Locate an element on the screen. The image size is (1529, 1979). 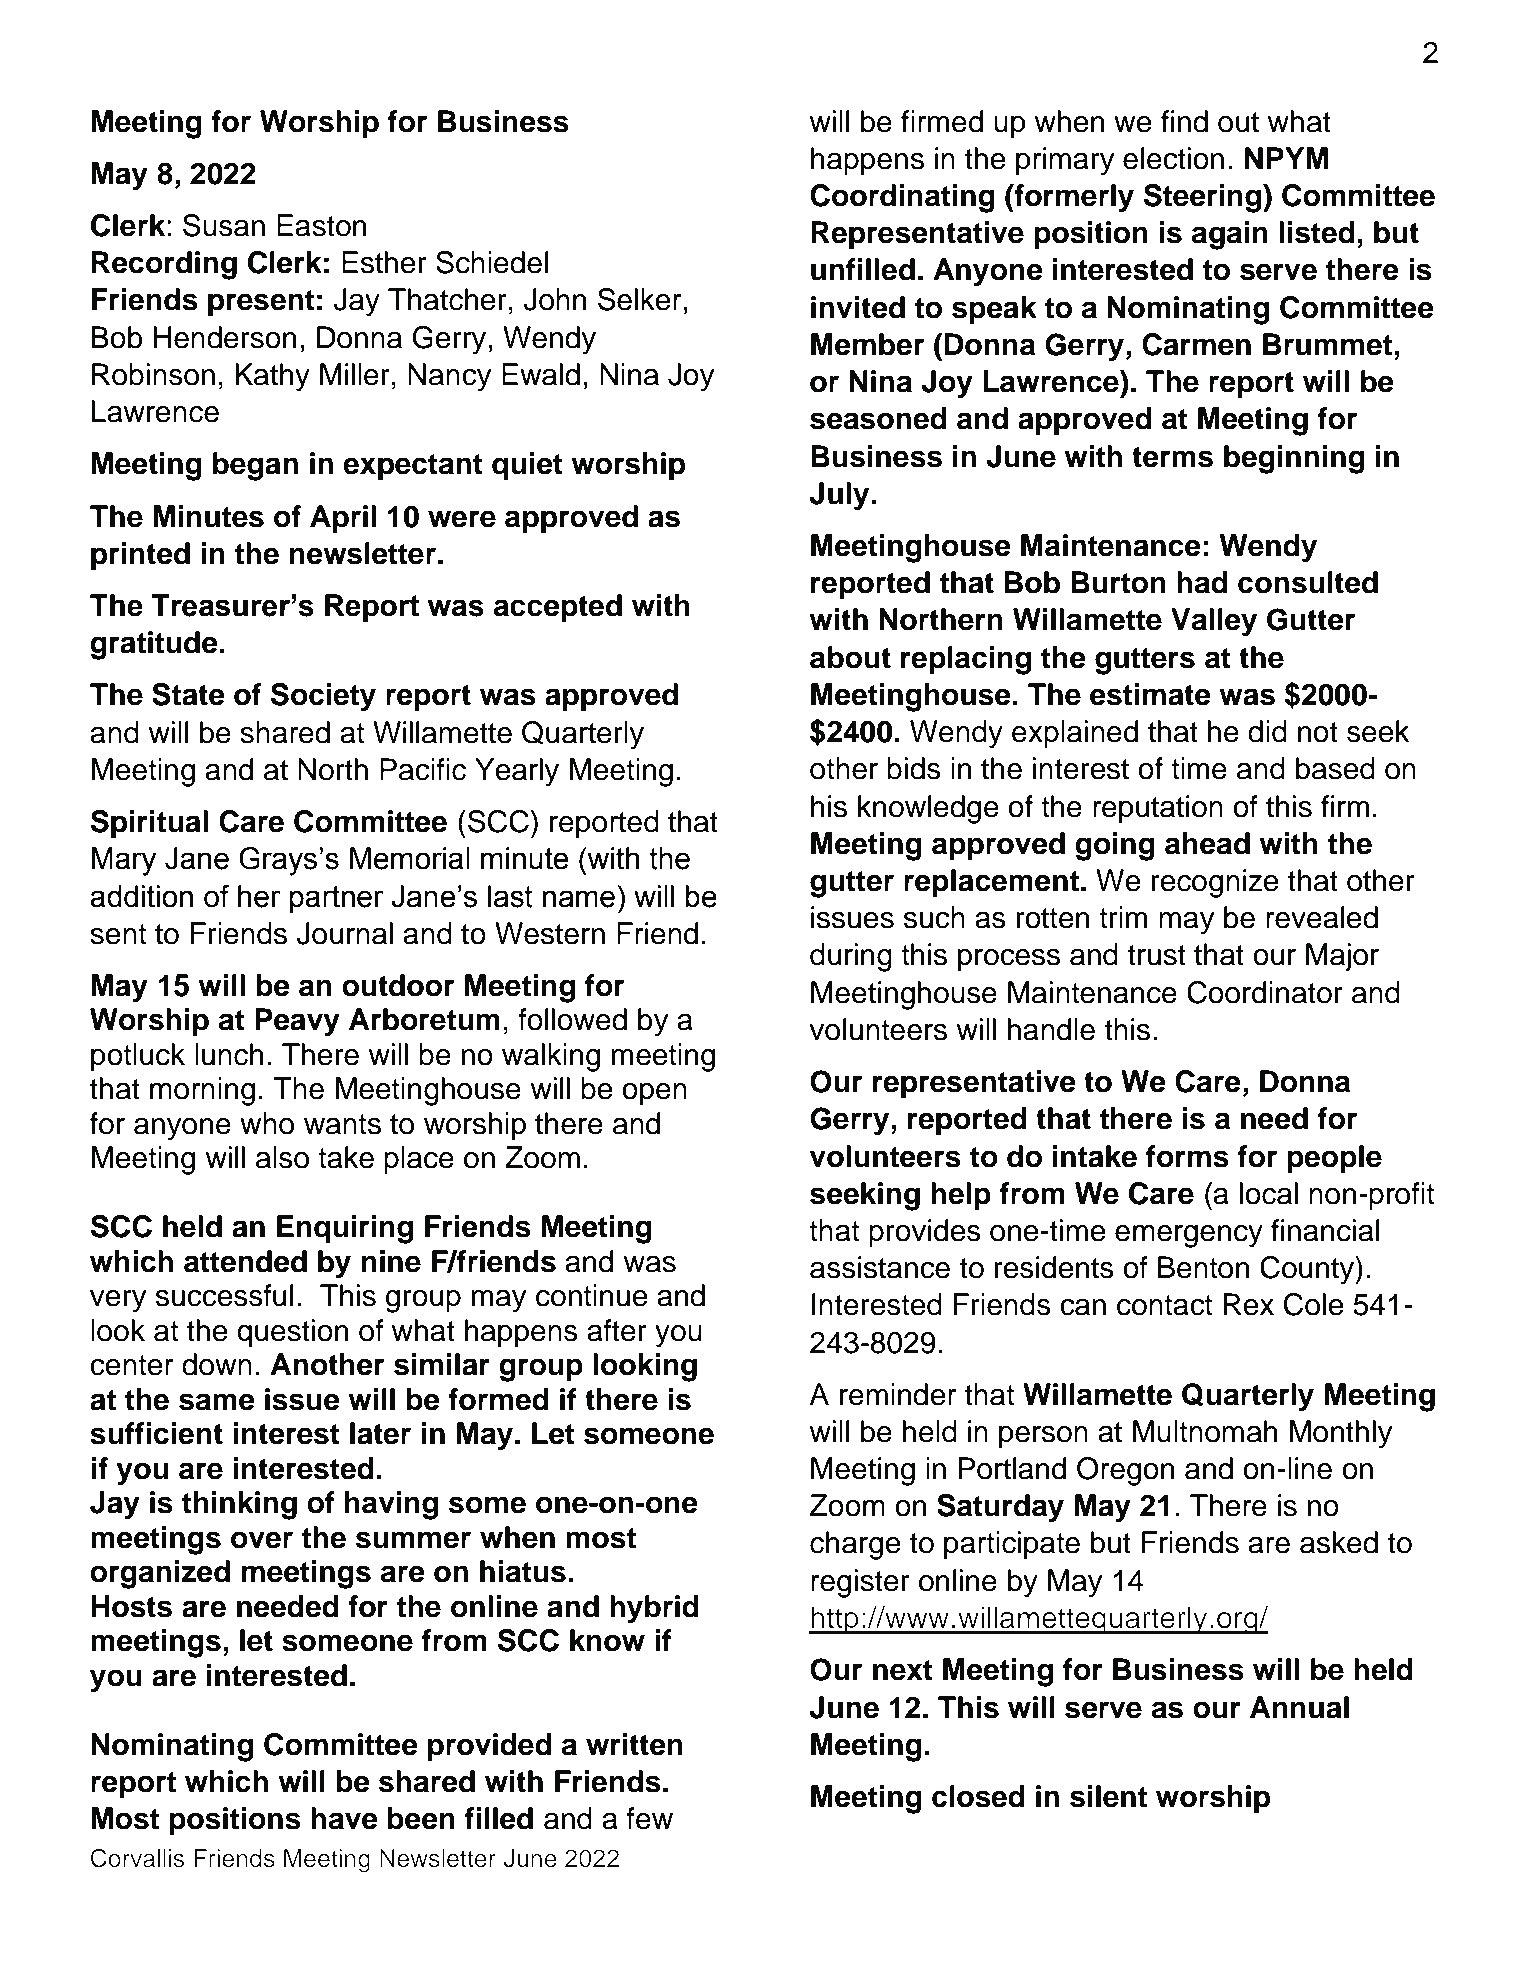
election is located at coordinates (1173, 158).
